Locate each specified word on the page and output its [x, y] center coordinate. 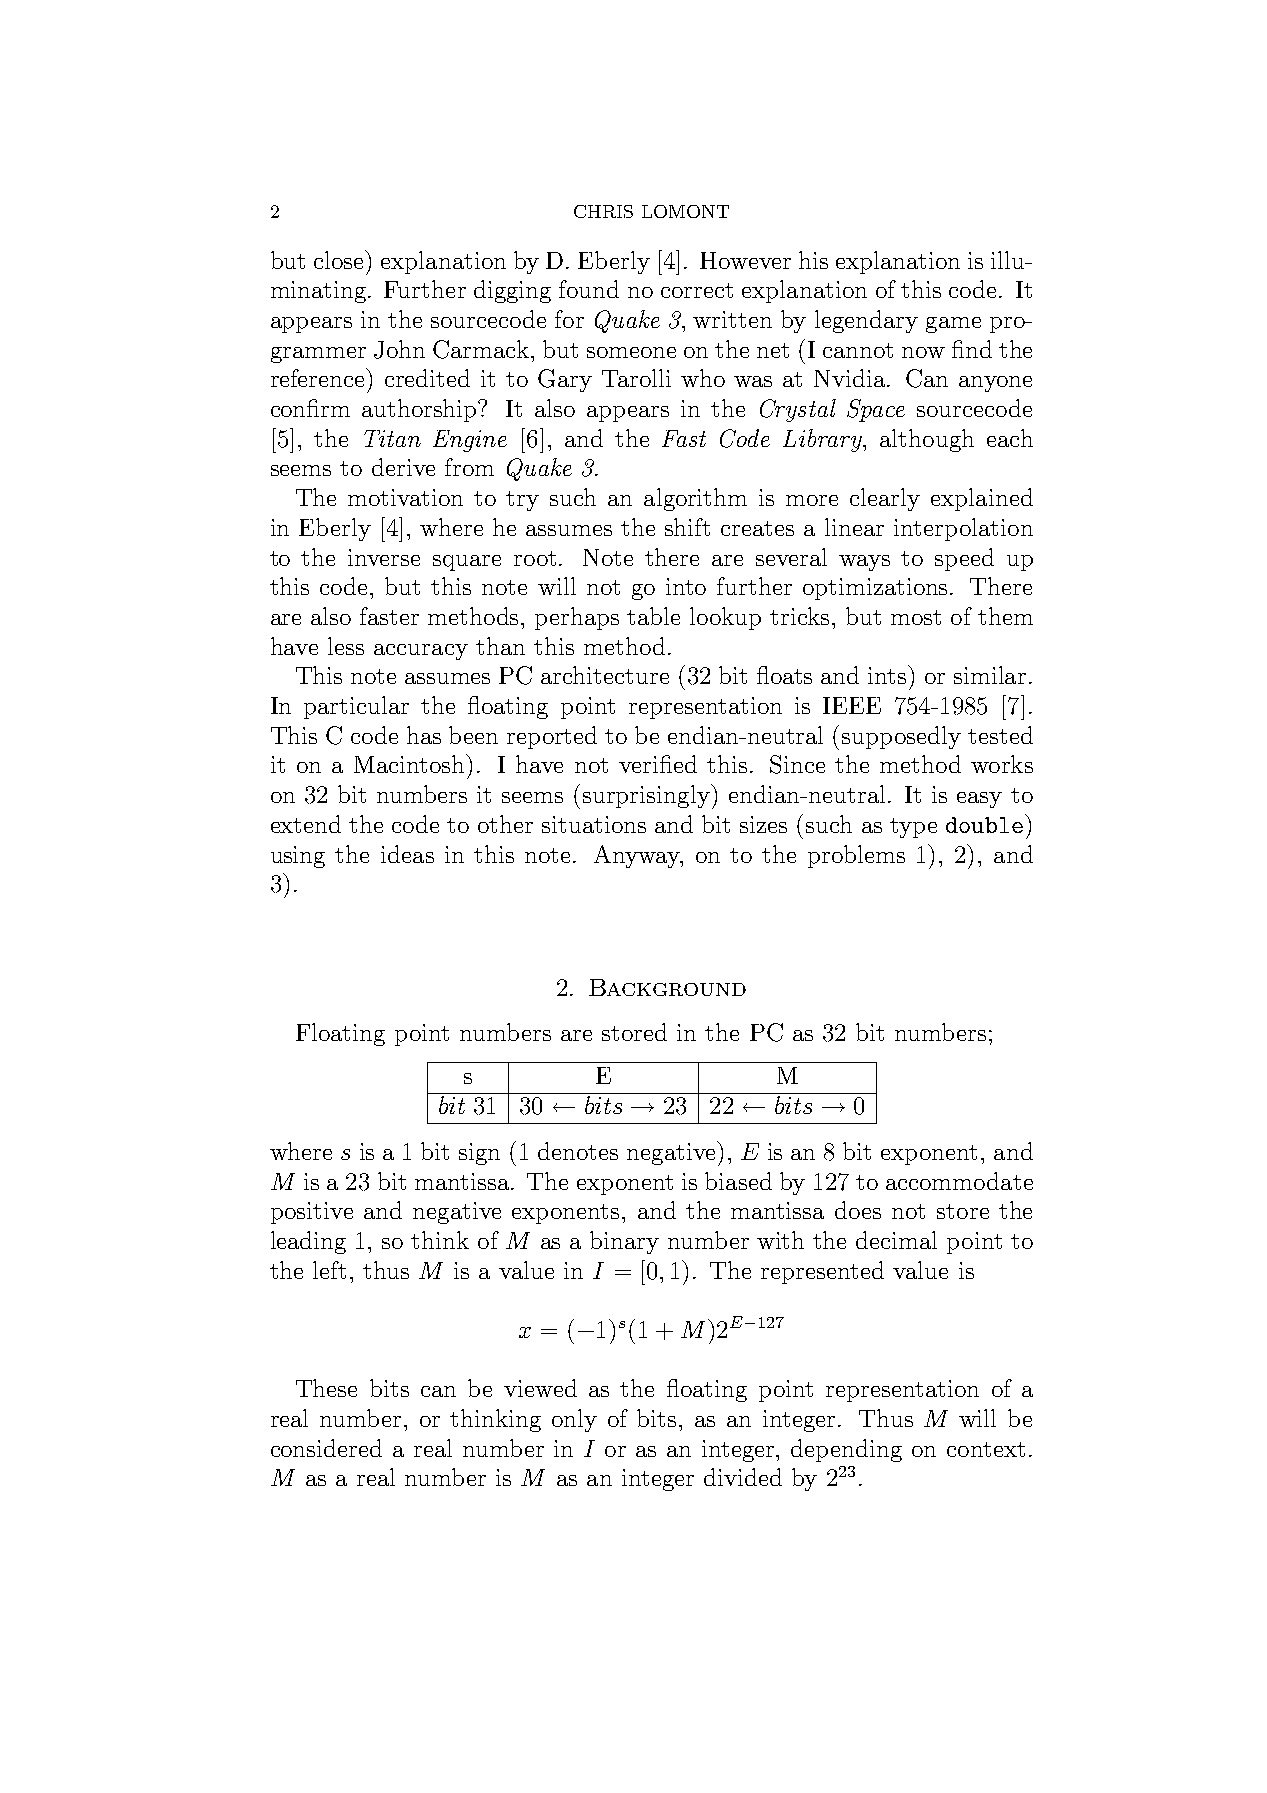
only [574, 1420]
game [953, 325]
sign [479, 1154]
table [653, 616]
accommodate [959, 1181]
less [346, 646]
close [340, 259]
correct [697, 290]
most [916, 617]
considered [326, 1448]
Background [667, 987]
